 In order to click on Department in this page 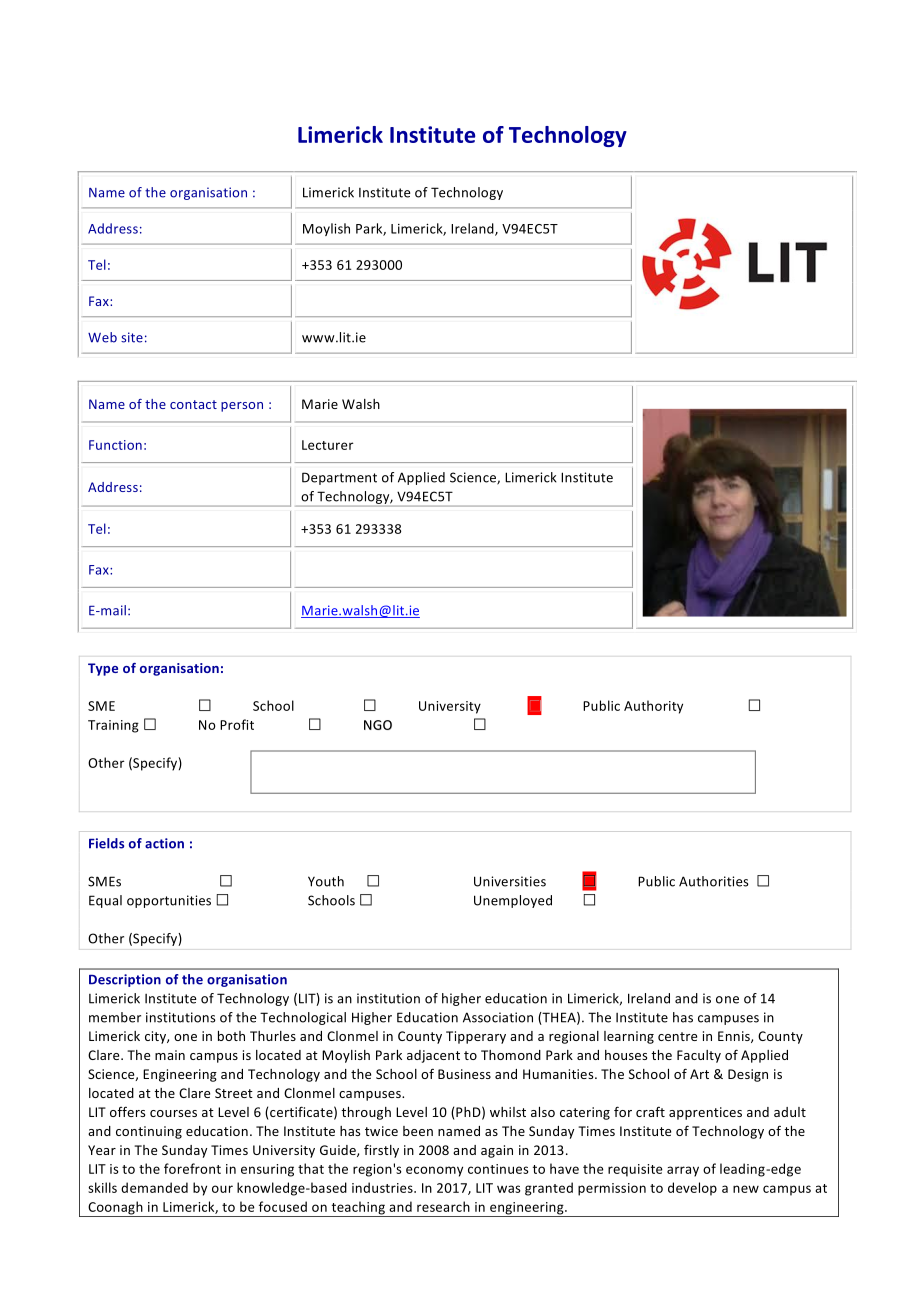, I will do `click(339, 478)`.
